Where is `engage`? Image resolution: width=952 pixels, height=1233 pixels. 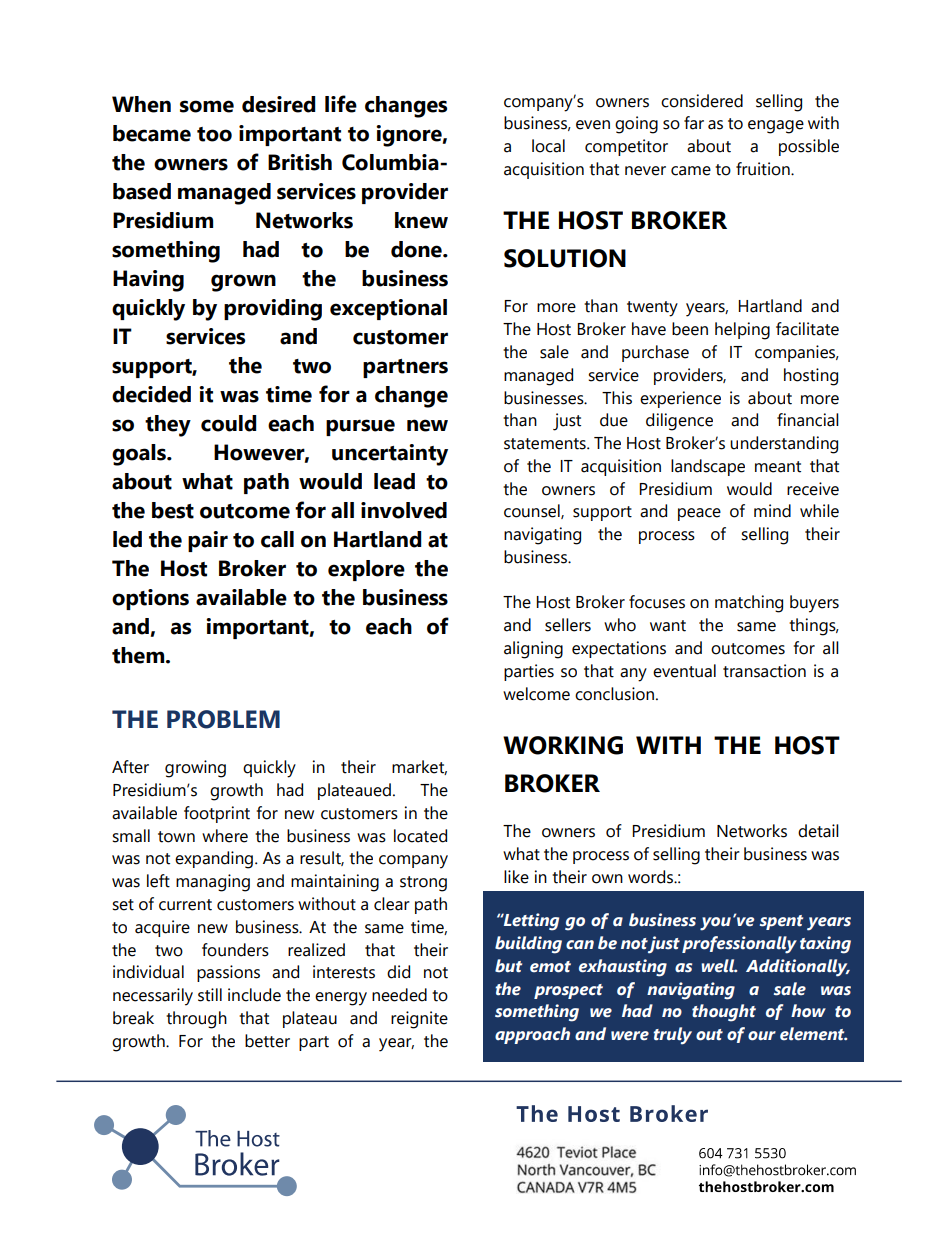
engage is located at coordinates (776, 127).
